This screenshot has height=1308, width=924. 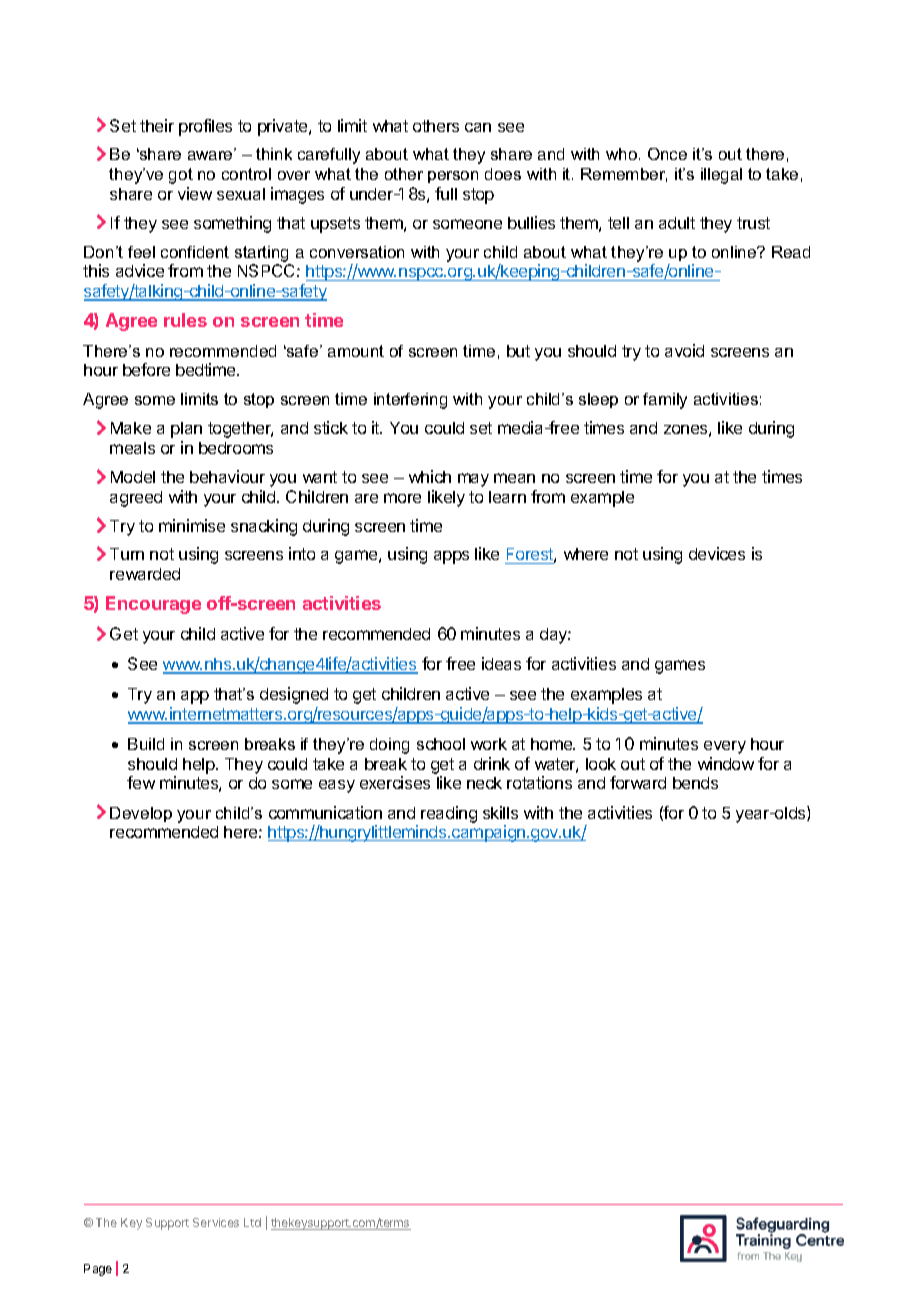 I want to click on Ltd, so click(x=252, y=1222).
